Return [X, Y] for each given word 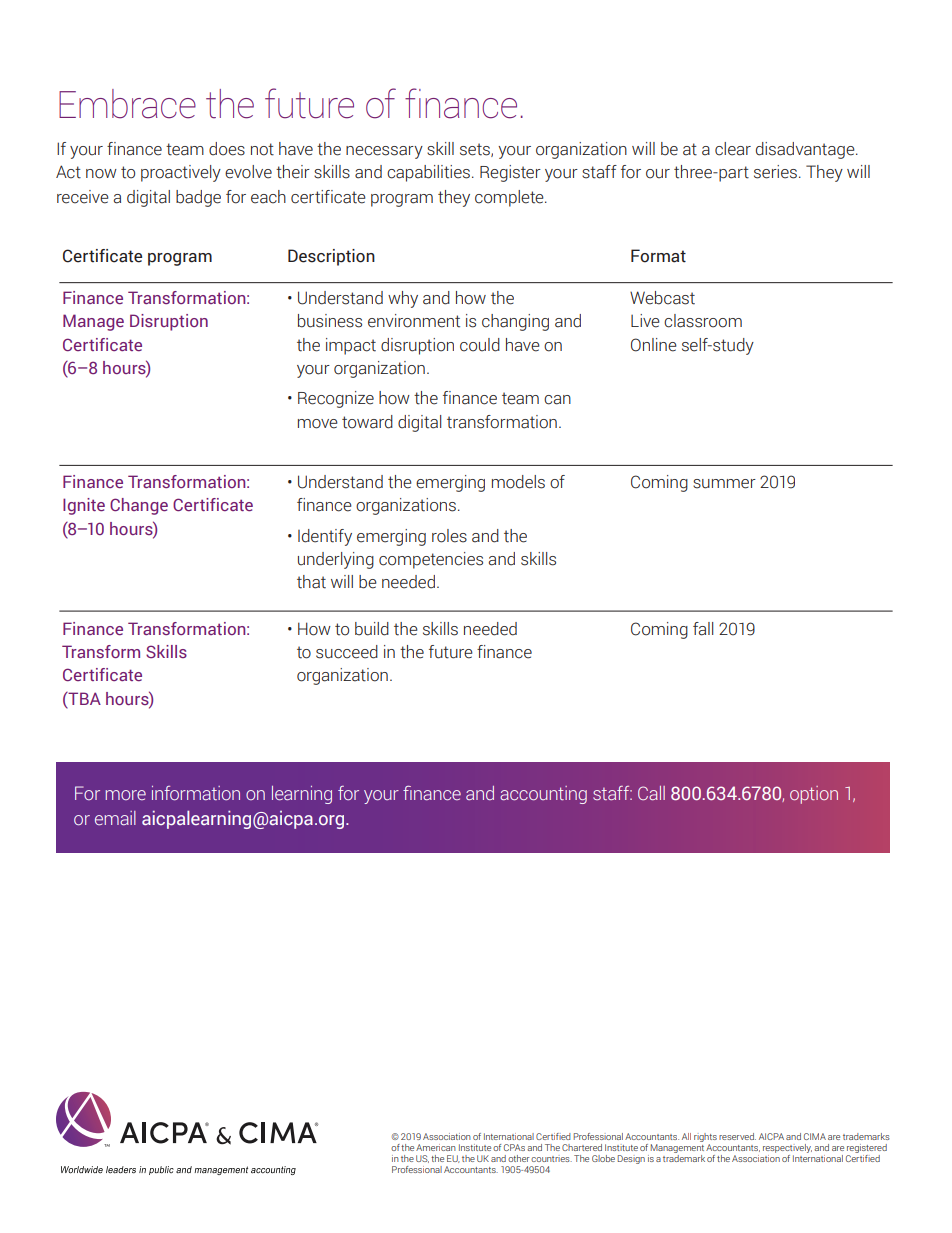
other [519, 1158]
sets [476, 150]
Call [651, 793]
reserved [737, 1136]
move [318, 424]
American [436, 1147]
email [115, 818]
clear [733, 149]
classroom [703, 321]
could [480, 345]
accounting [543, 795]
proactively [181, 173]
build [372, 629]
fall [703, 629]
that [311, 582]
